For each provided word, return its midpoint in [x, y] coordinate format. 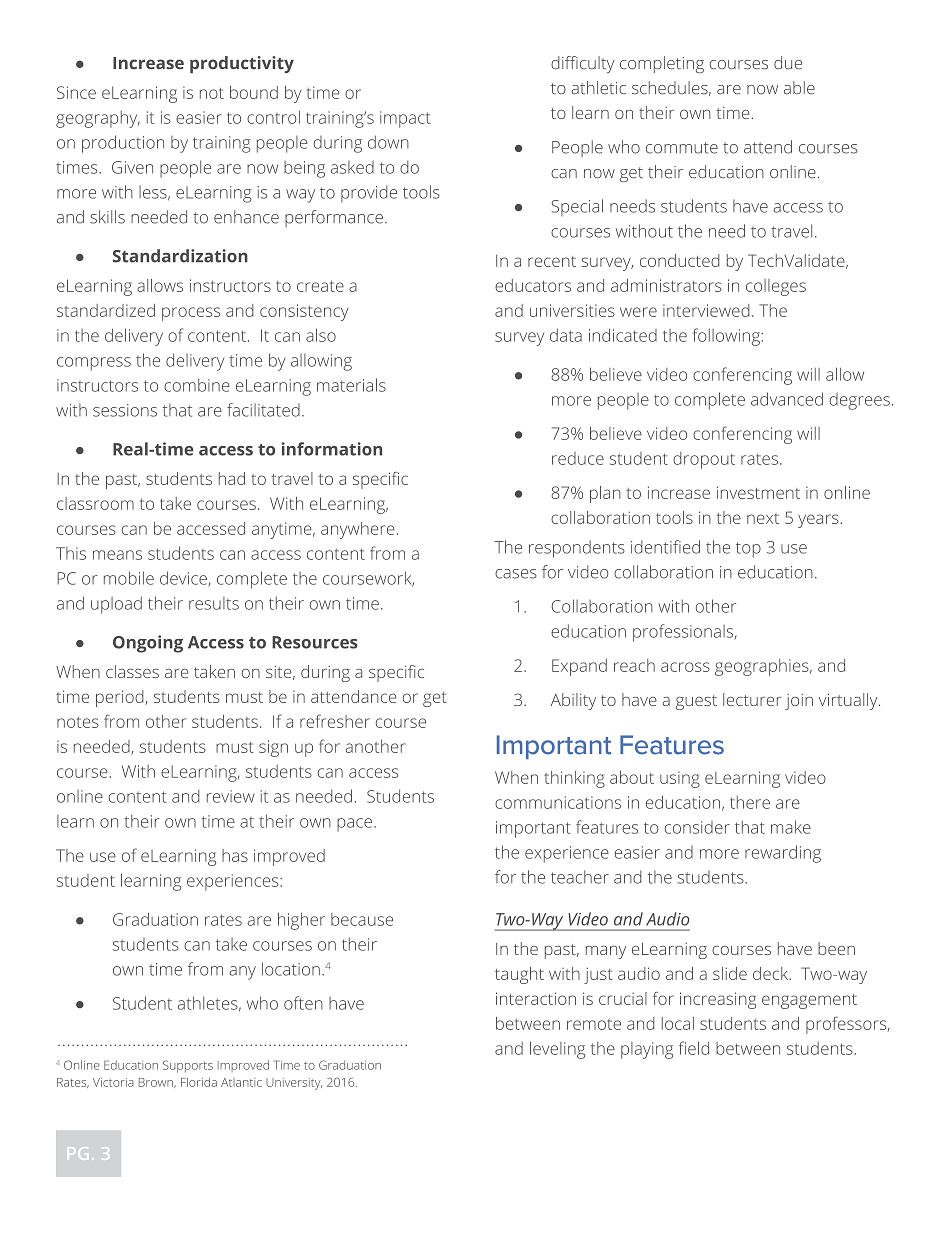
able [799, 88]
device [184, 579]
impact [405, 119]
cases [516, 574]
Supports [188, 1066]
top [748, 550]
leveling [557, 1050]
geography [98, 119]
